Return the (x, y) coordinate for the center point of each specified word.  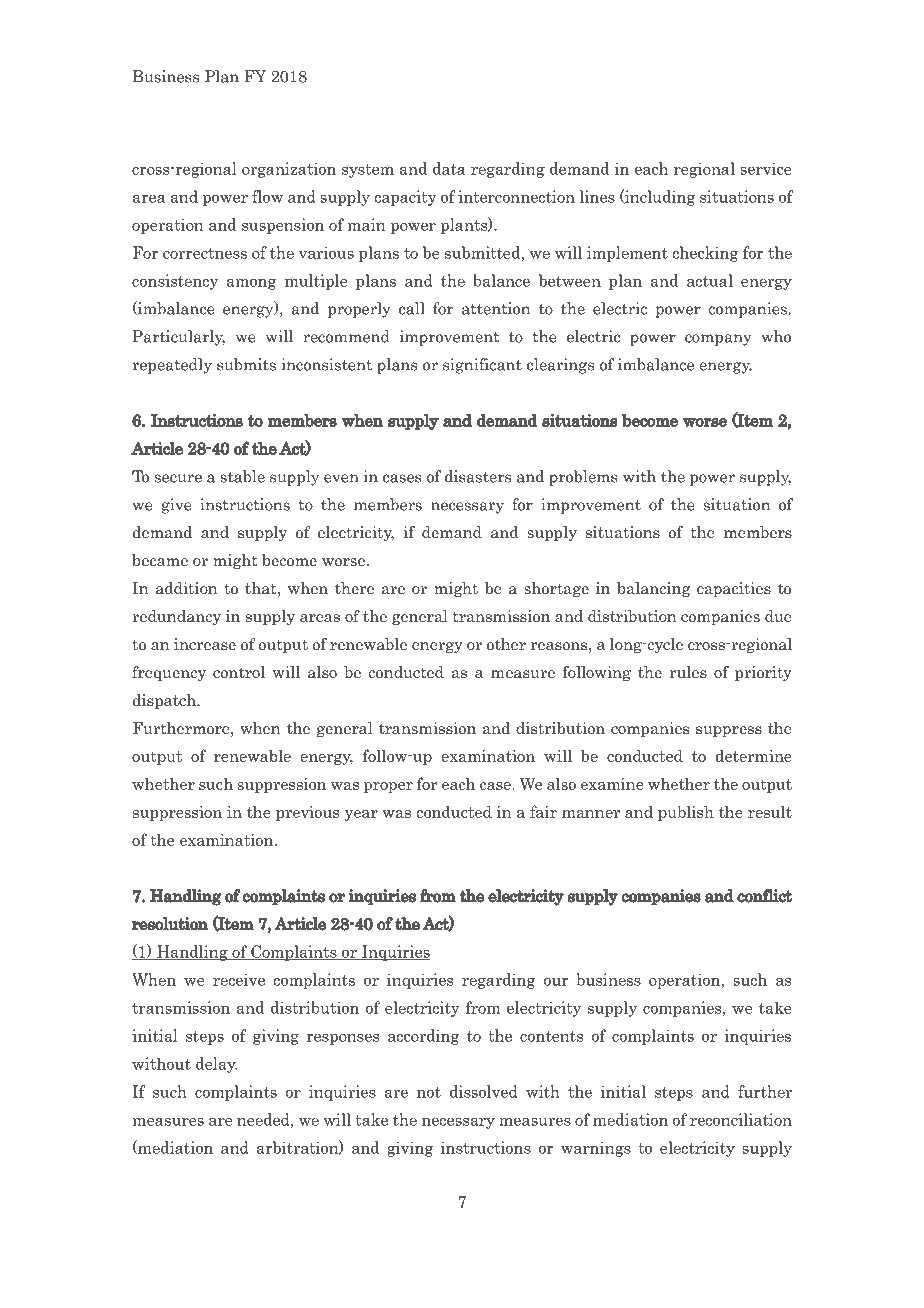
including (659, 197)
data (449, 168)
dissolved (484, 1091)
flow (267, 196)
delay (216, 1065)
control (239, 672)
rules (688, 672)
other (506, 644)
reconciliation (741, 1119)
